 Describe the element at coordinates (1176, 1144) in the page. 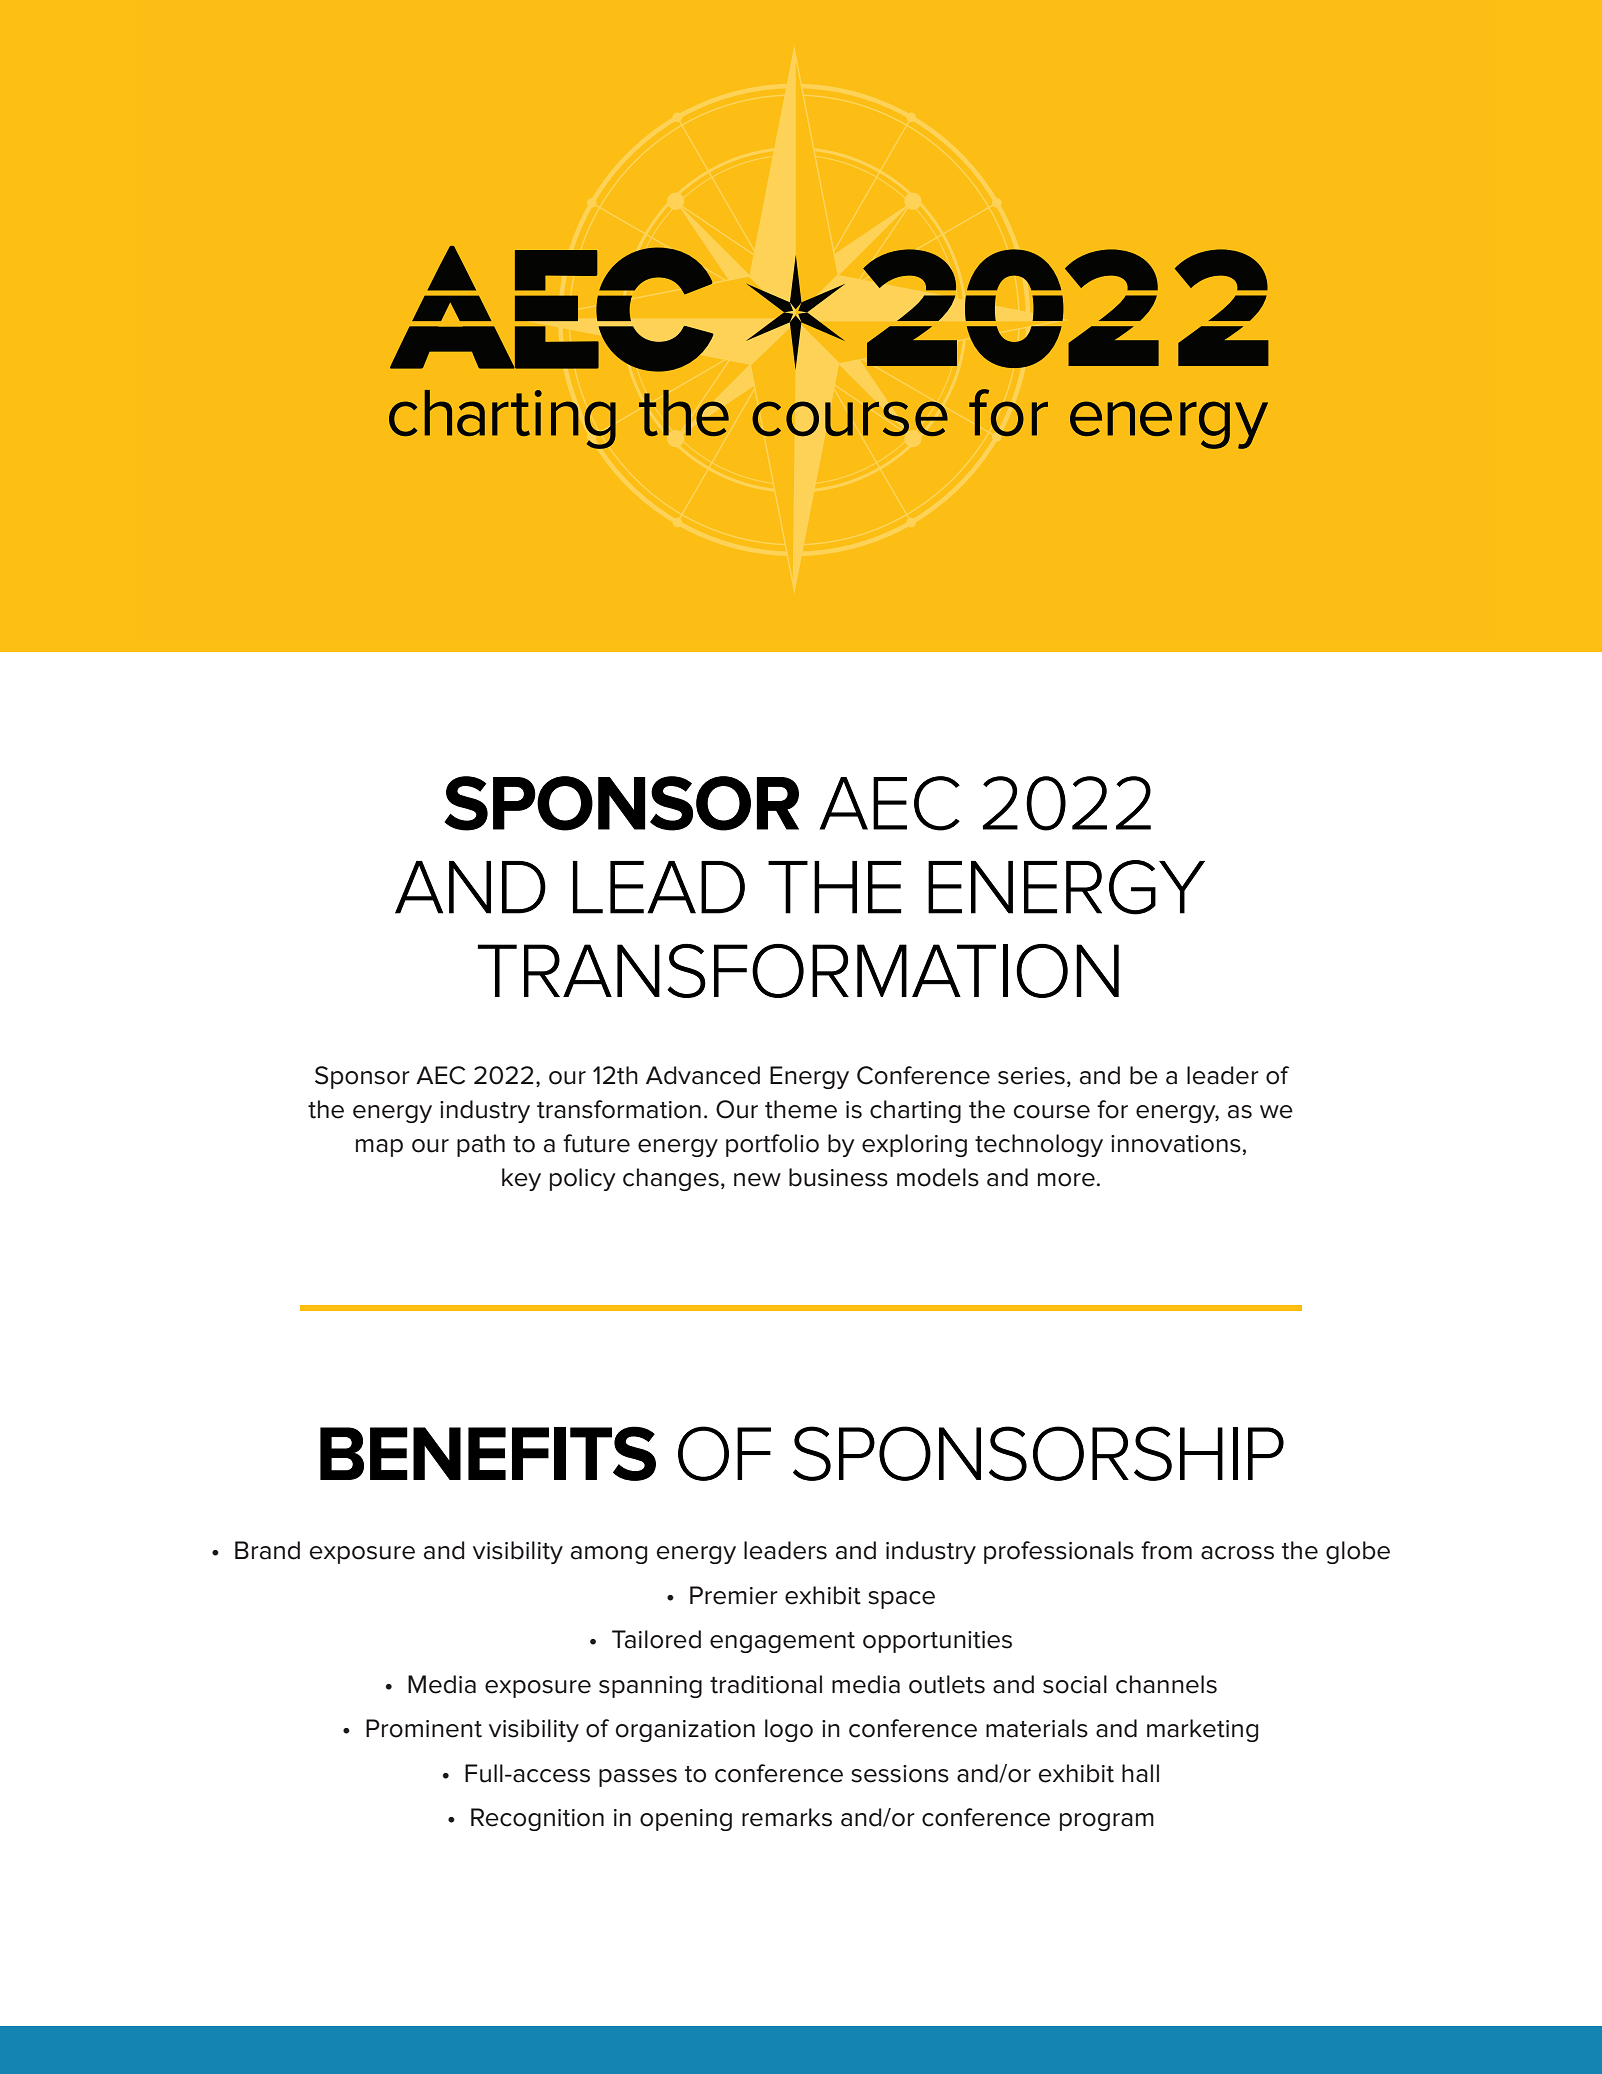

I see `innovations` at that location.
